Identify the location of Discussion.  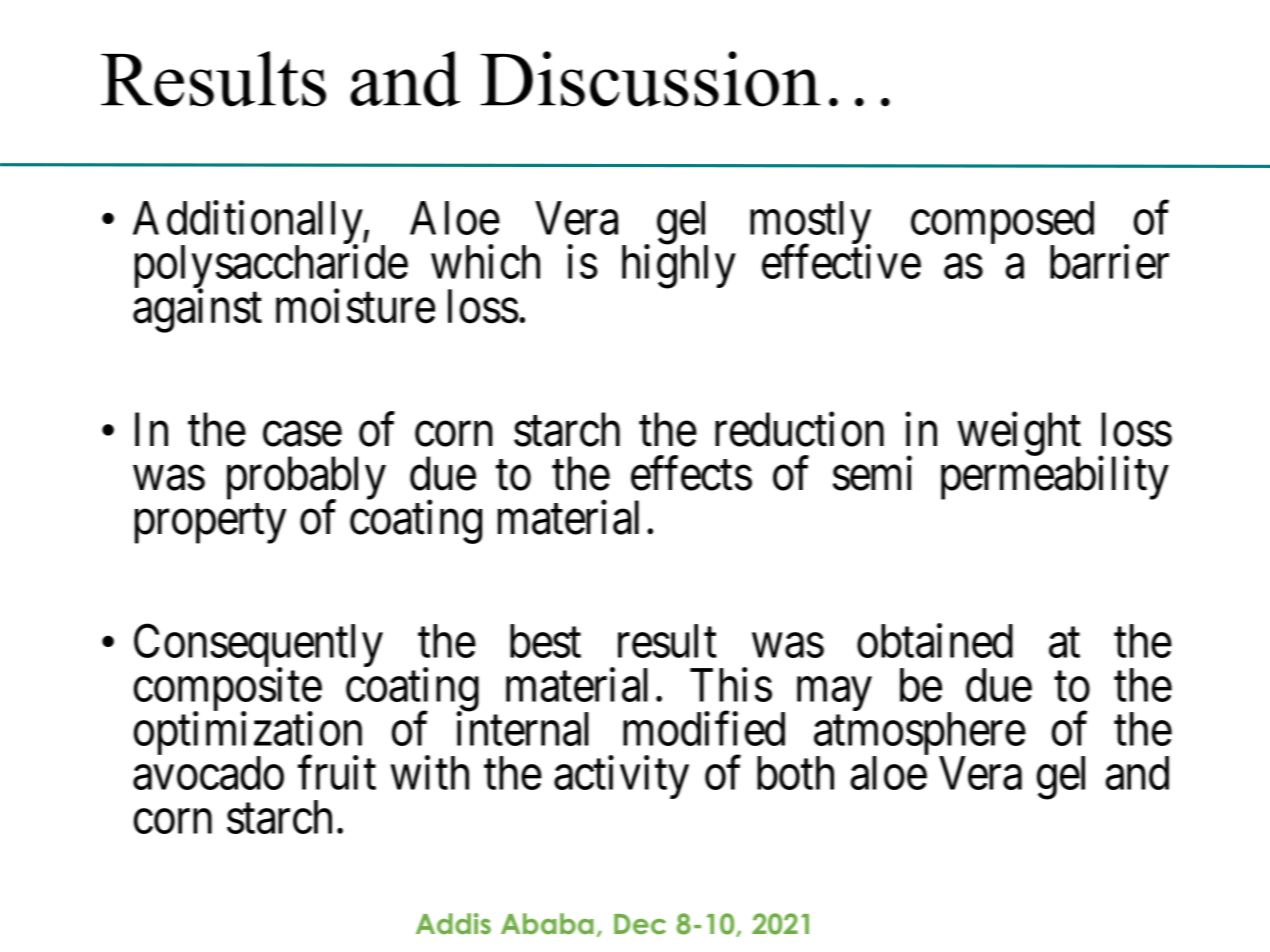
(651, 79).
